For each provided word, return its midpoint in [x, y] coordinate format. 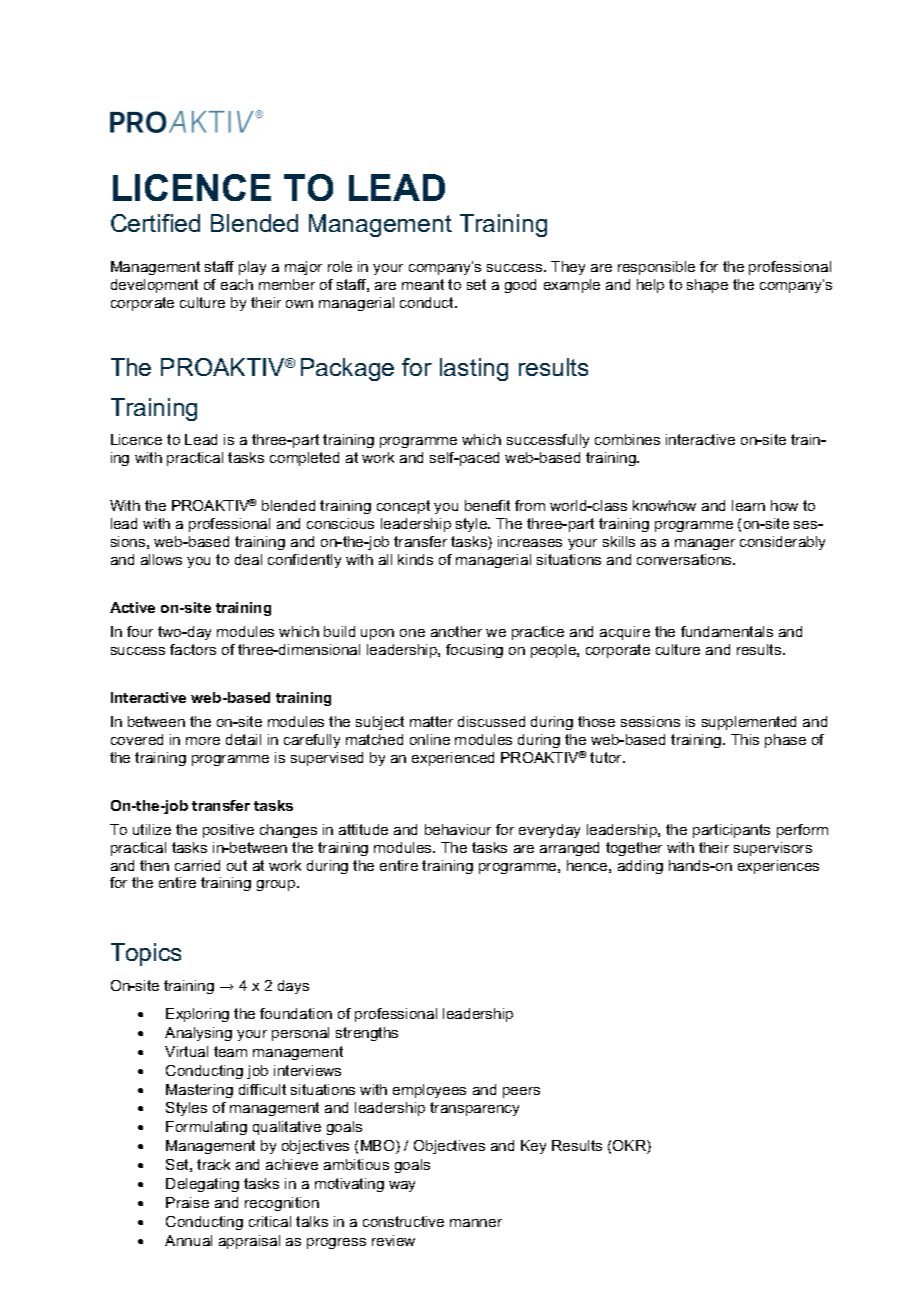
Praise [187, 1202]
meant [423, 284]
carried [197, 865]
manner [476, 1223]
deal [248, 559]
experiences [778, 867]
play [252, 268]
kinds [415, 559]
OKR [630, 1147]
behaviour [458, 829]
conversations [685, 559]
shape [707, 286]
